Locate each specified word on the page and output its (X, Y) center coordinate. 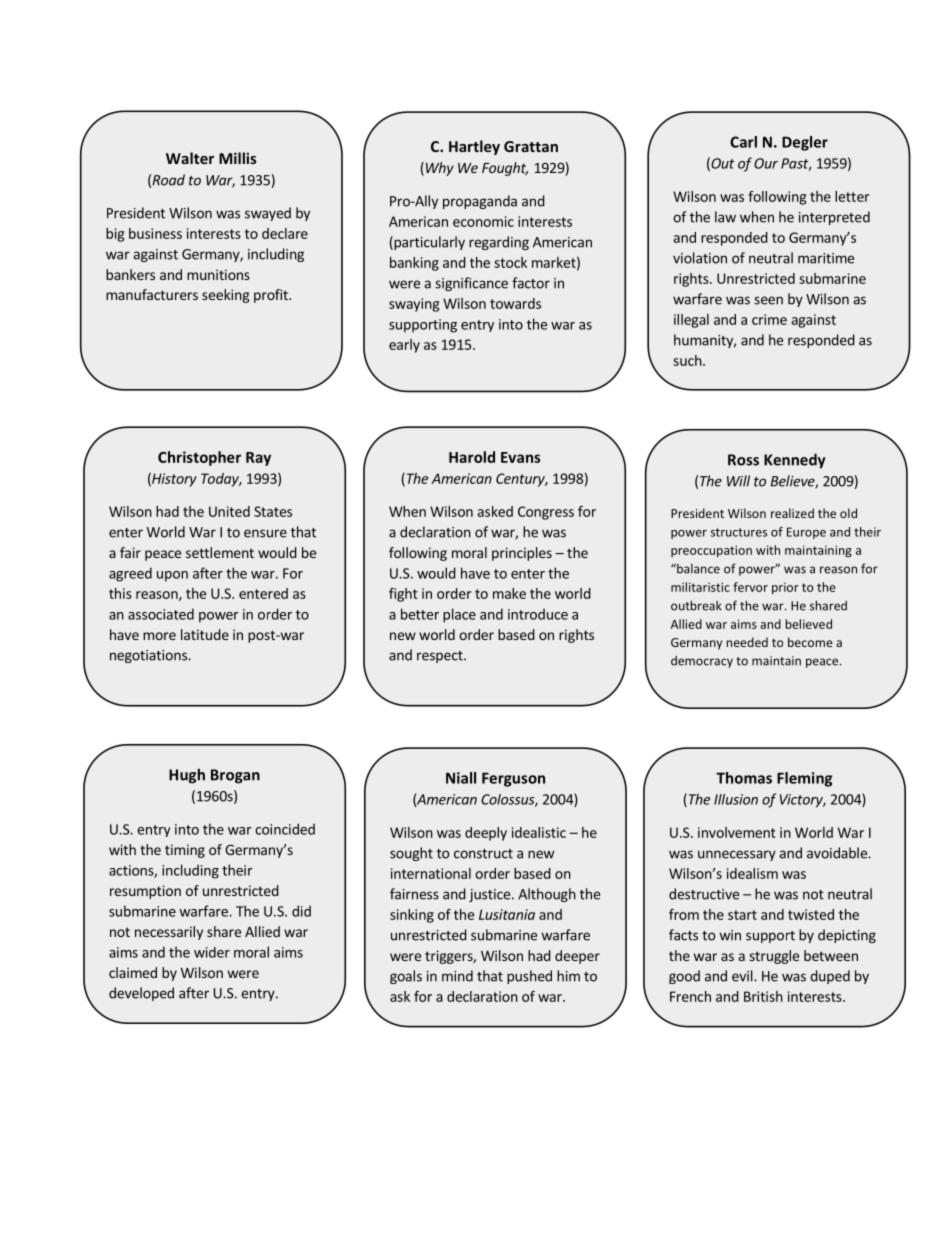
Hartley (474, 147)
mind (457, 976)
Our (766, 163)
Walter (190, 158)
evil (743, 976)
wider (212, 952)
